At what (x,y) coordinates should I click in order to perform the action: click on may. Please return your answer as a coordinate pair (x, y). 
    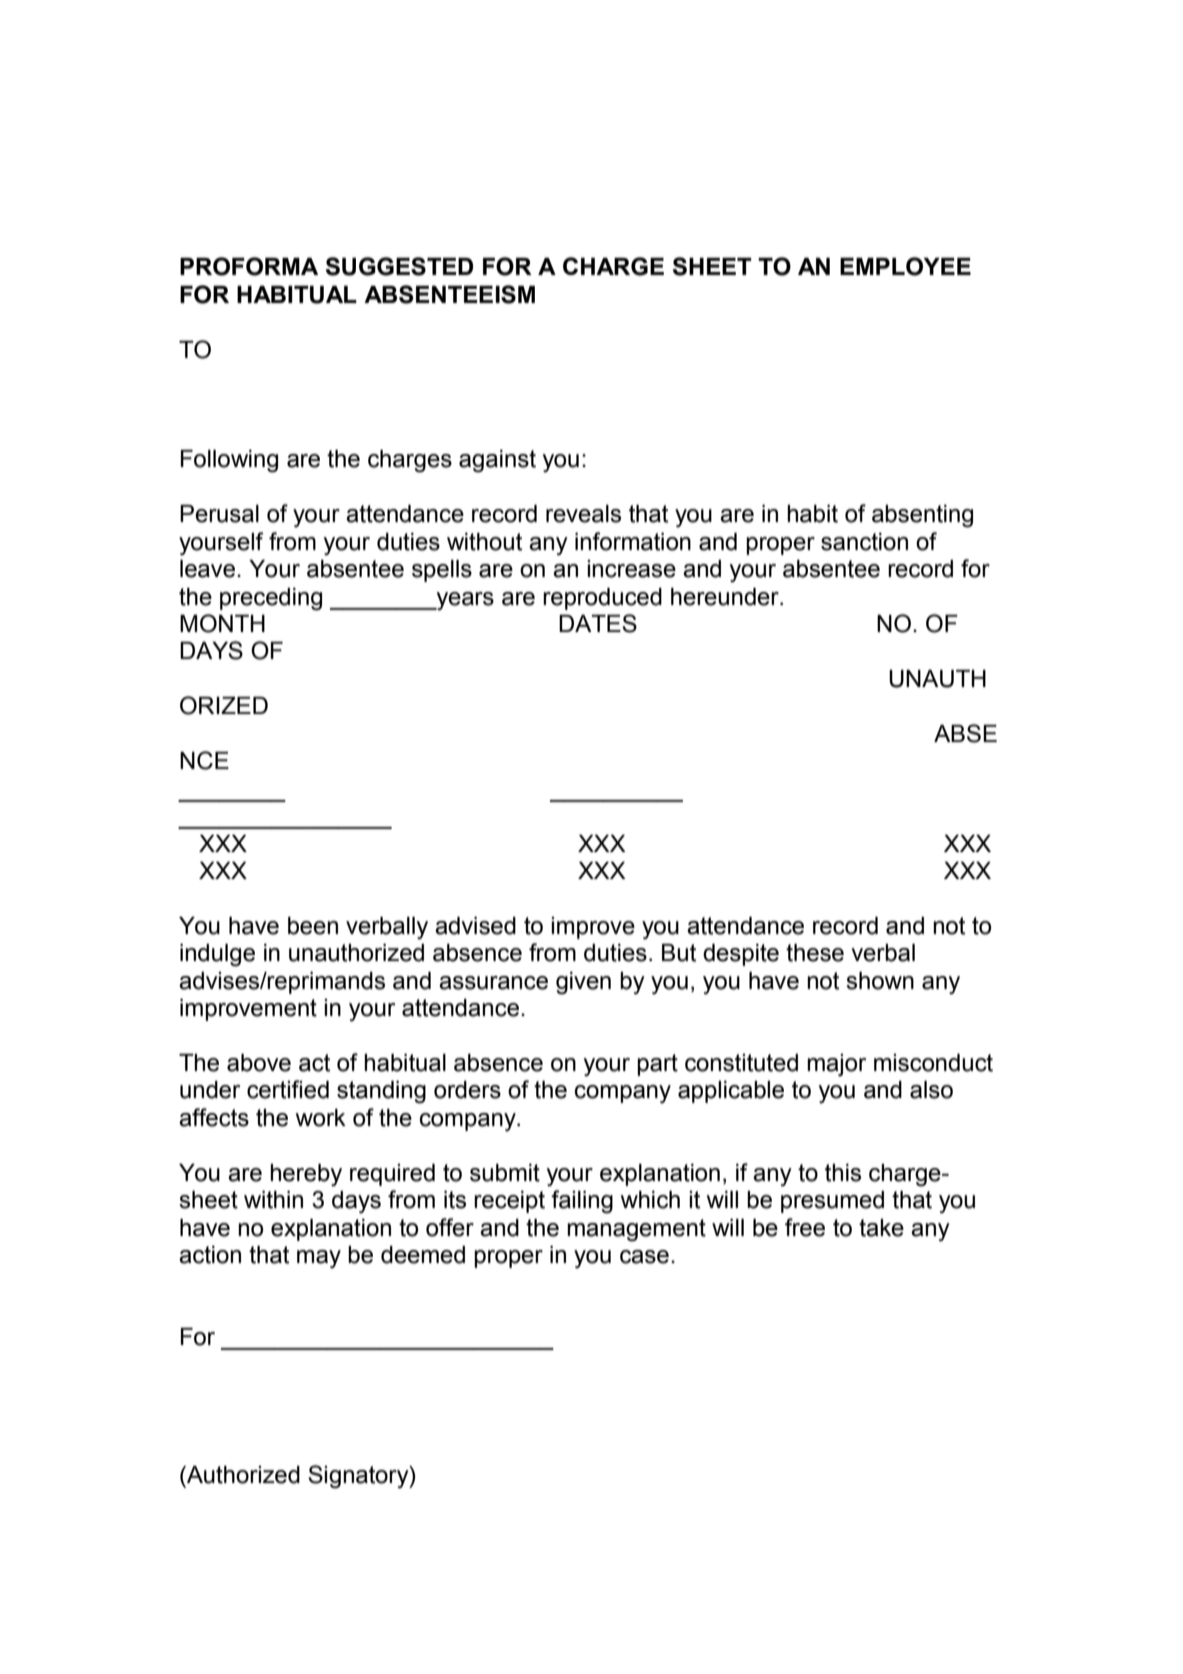
    Looking at the image, I should click on (319, 1259).
